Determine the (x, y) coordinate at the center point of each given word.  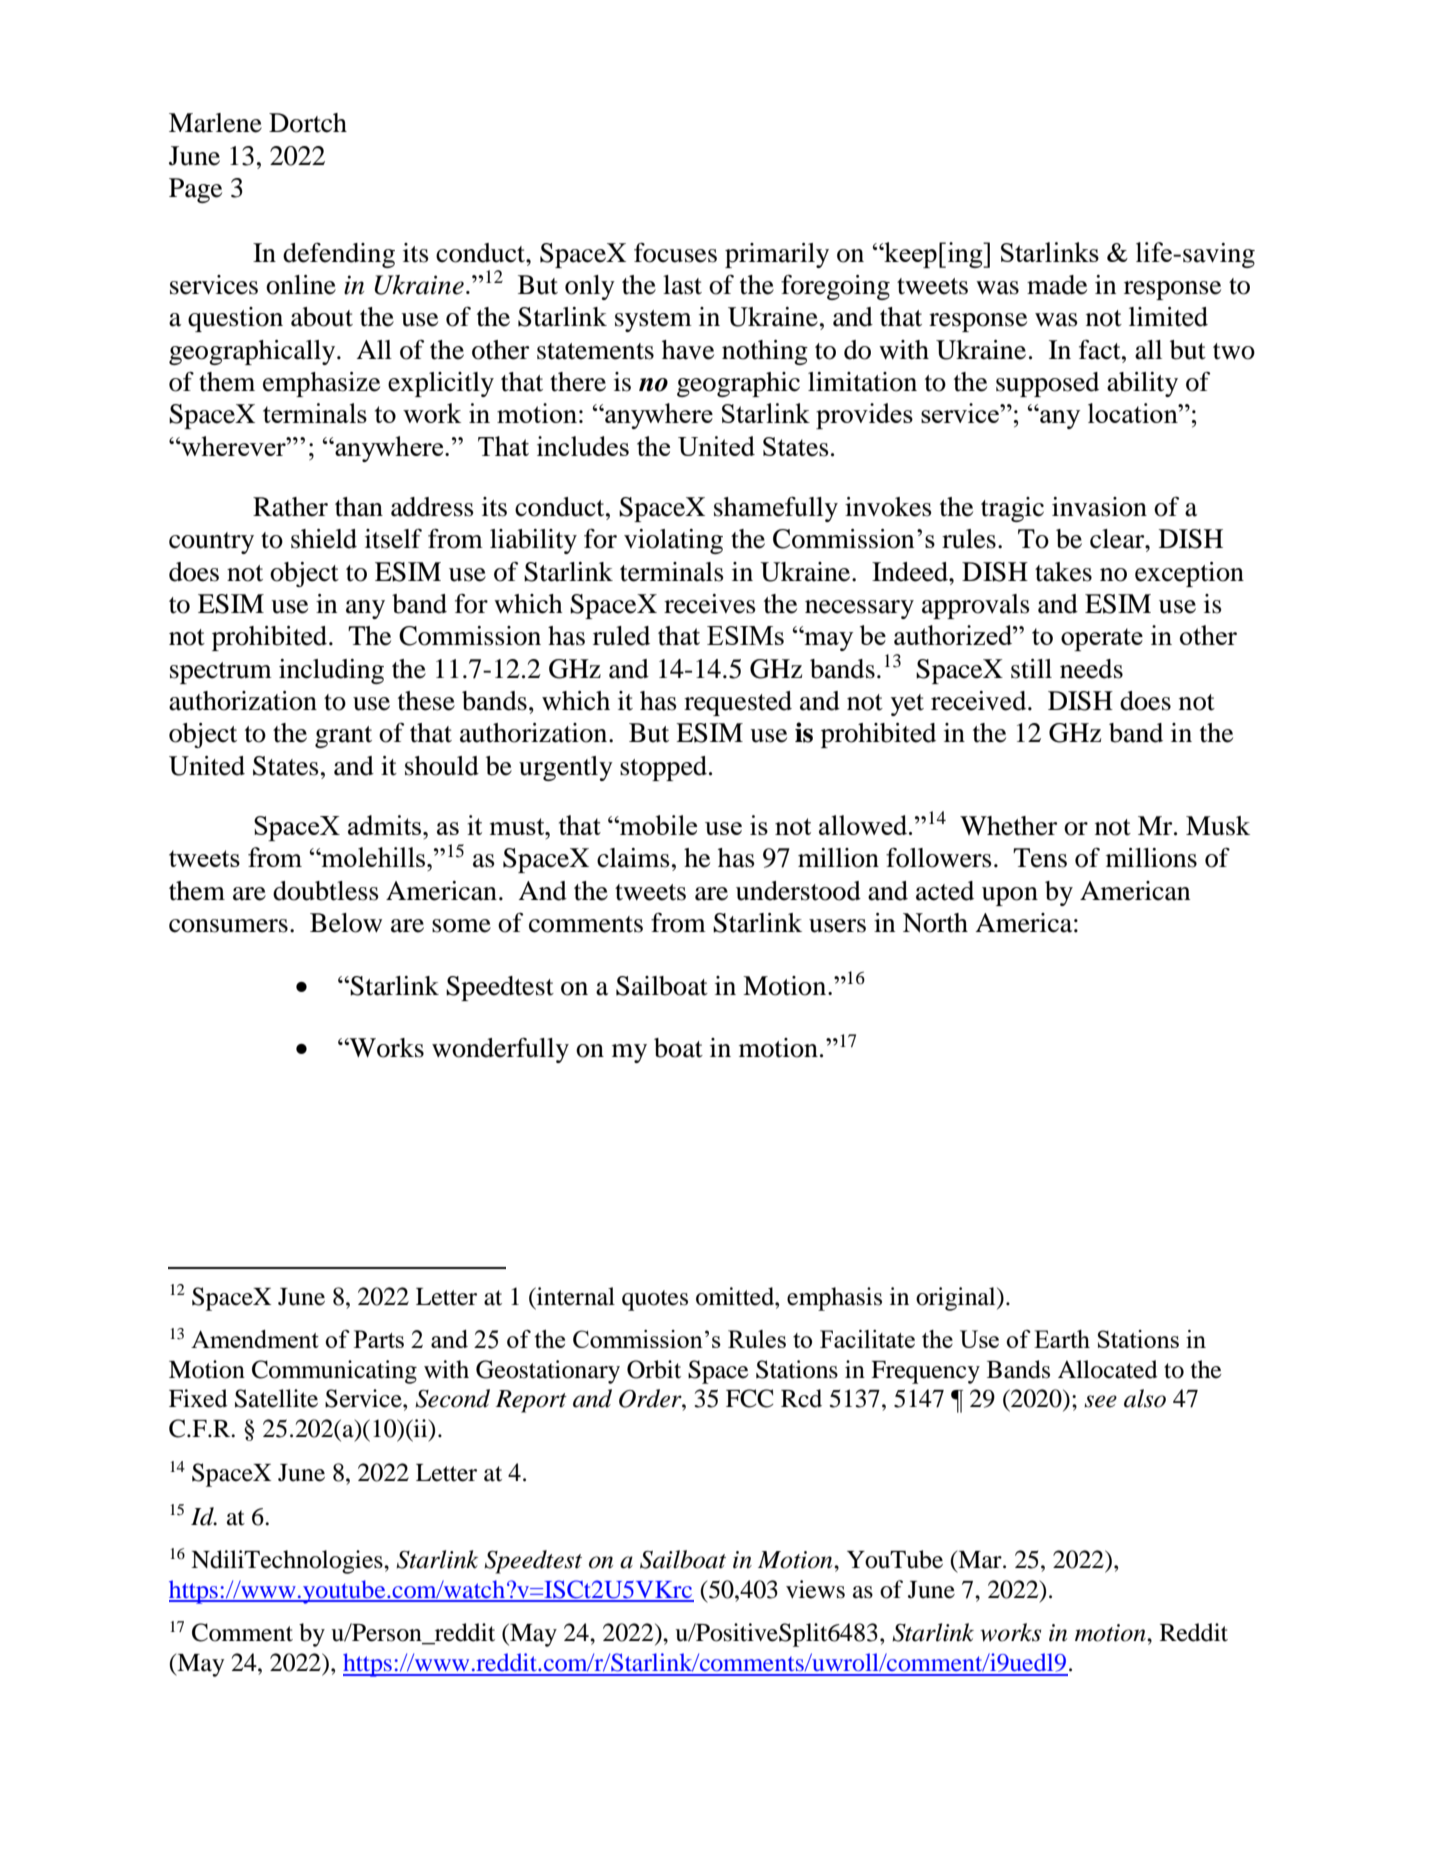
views (815, 1589)
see (1100, 1401)
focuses (675, 252)
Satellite (276, 1398)
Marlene (215, 123)
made (1057, 285)
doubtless (326, 891)
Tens (1040, 858)
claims (633, 858)
